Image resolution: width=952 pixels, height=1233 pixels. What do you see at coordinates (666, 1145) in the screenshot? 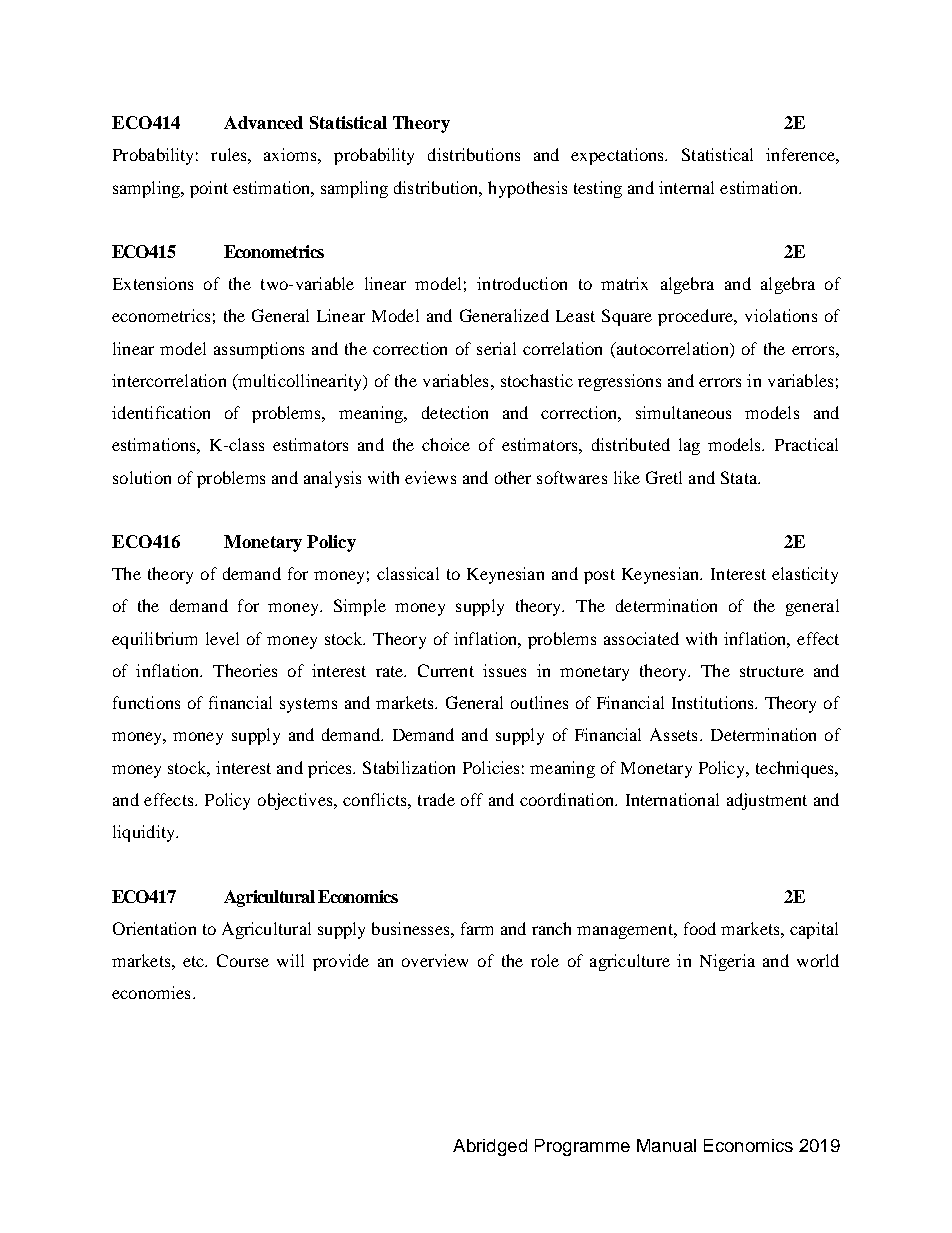
I see `Manual` at bounding box center [666, 1145].
